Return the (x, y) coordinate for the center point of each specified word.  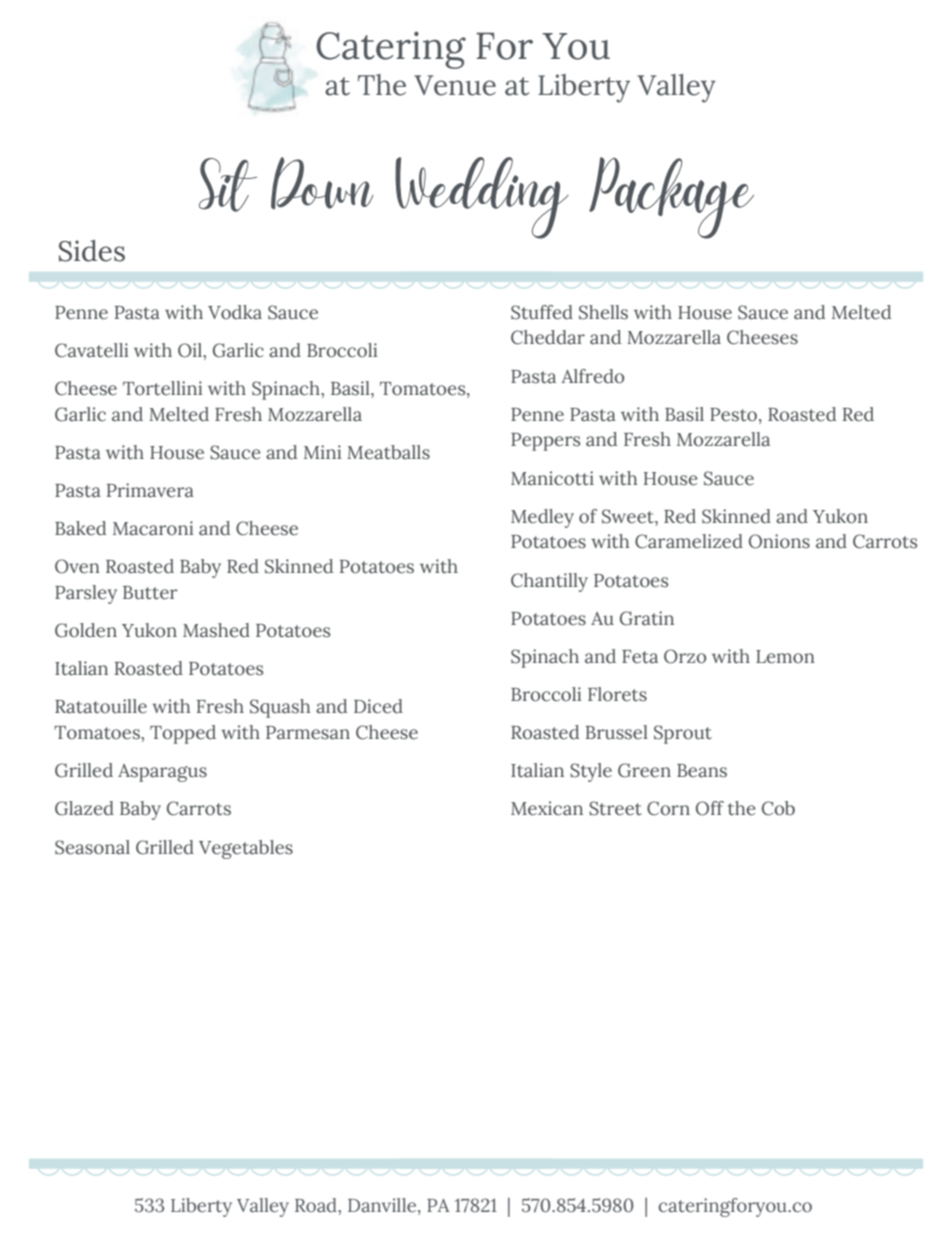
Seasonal (92, 847)
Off (710, 808)
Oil (191, 350)
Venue (455, 85)
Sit (228, 185)
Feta (640, 657)
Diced (378, 706)
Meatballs (388, 452)
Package (671, 198)
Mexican (547, 808)
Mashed (216, 630)
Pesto (735, 415)
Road (317, 1205)
